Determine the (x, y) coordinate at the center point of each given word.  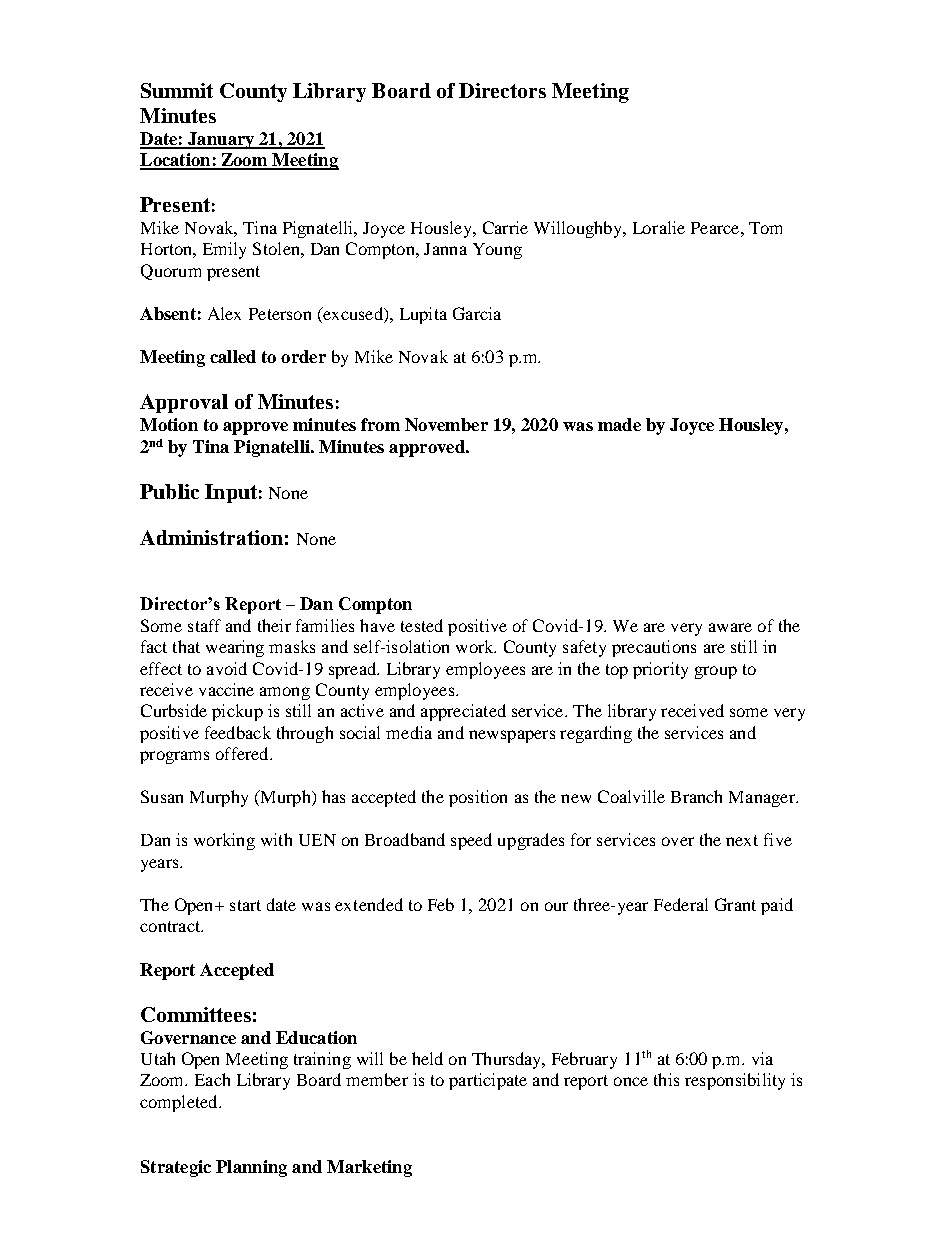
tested (422, 625)
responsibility (735, 1081)
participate (488, 1081)
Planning (251, 1168)
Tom (765, 228)
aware (730, 627)
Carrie (505, 227)
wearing (235, 648)
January (221, 140)
